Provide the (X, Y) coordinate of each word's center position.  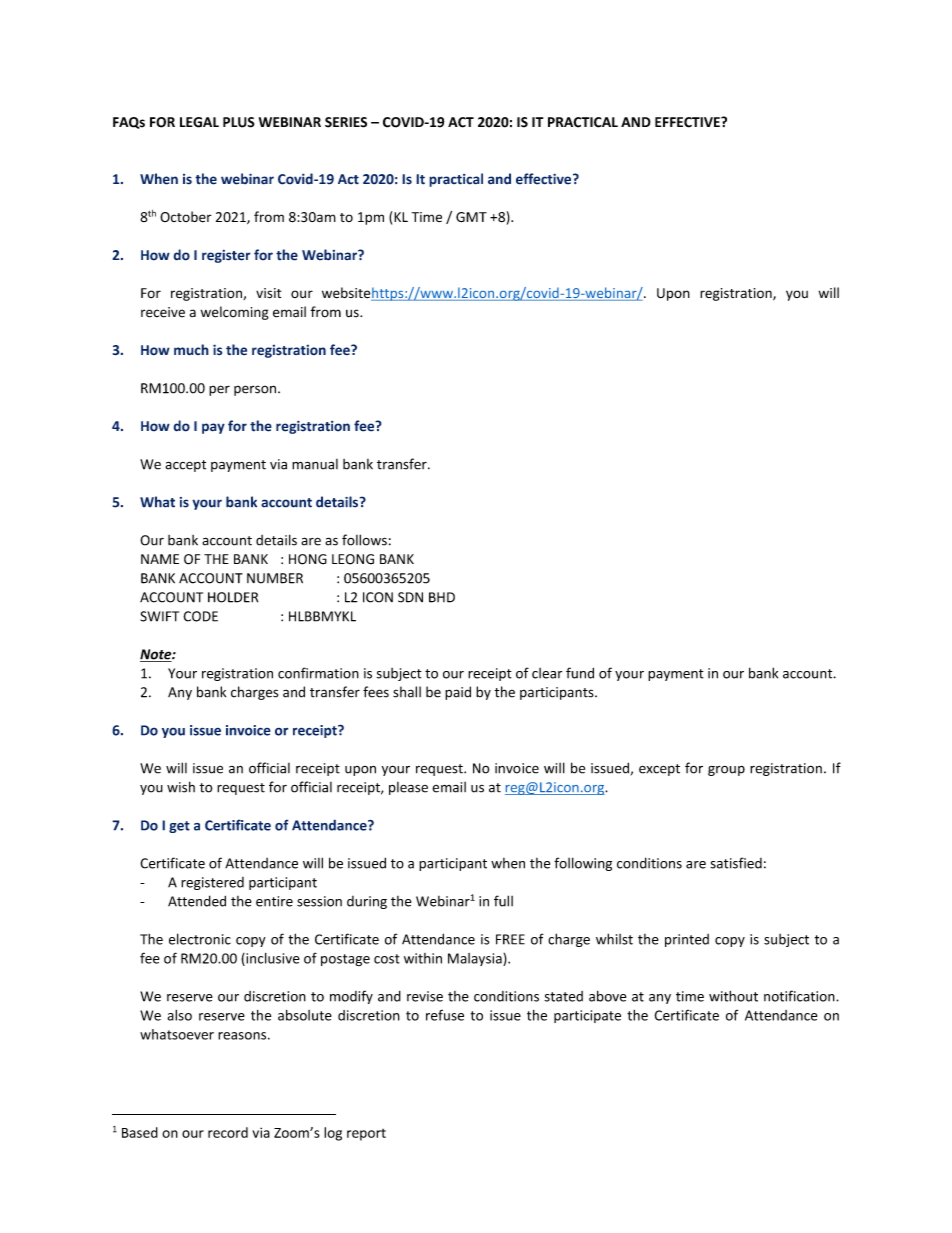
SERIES (346, 122)
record (228, 1132)
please (408, 788)
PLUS (239, 122)
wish (181, 787)
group (726, 771)
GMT (471, 217)
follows (364, 540)
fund (580, 673)
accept (185, 466)
